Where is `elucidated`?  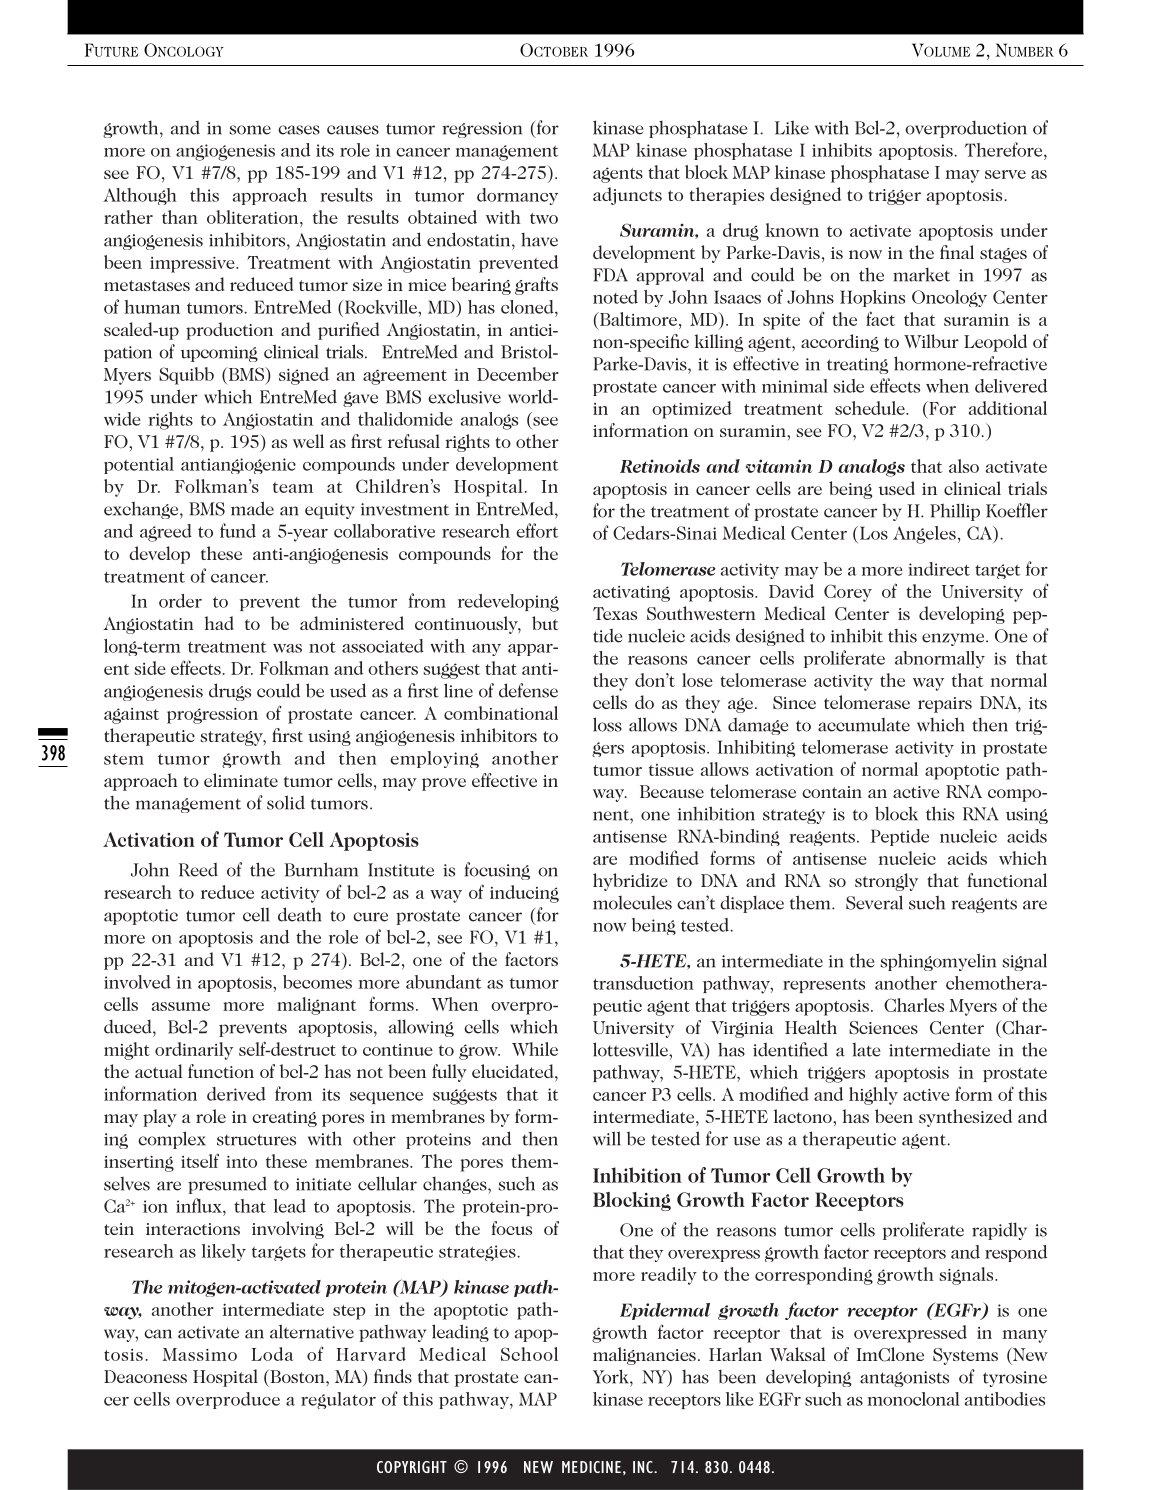
elucidated is located at coordinates (514, 1071).
